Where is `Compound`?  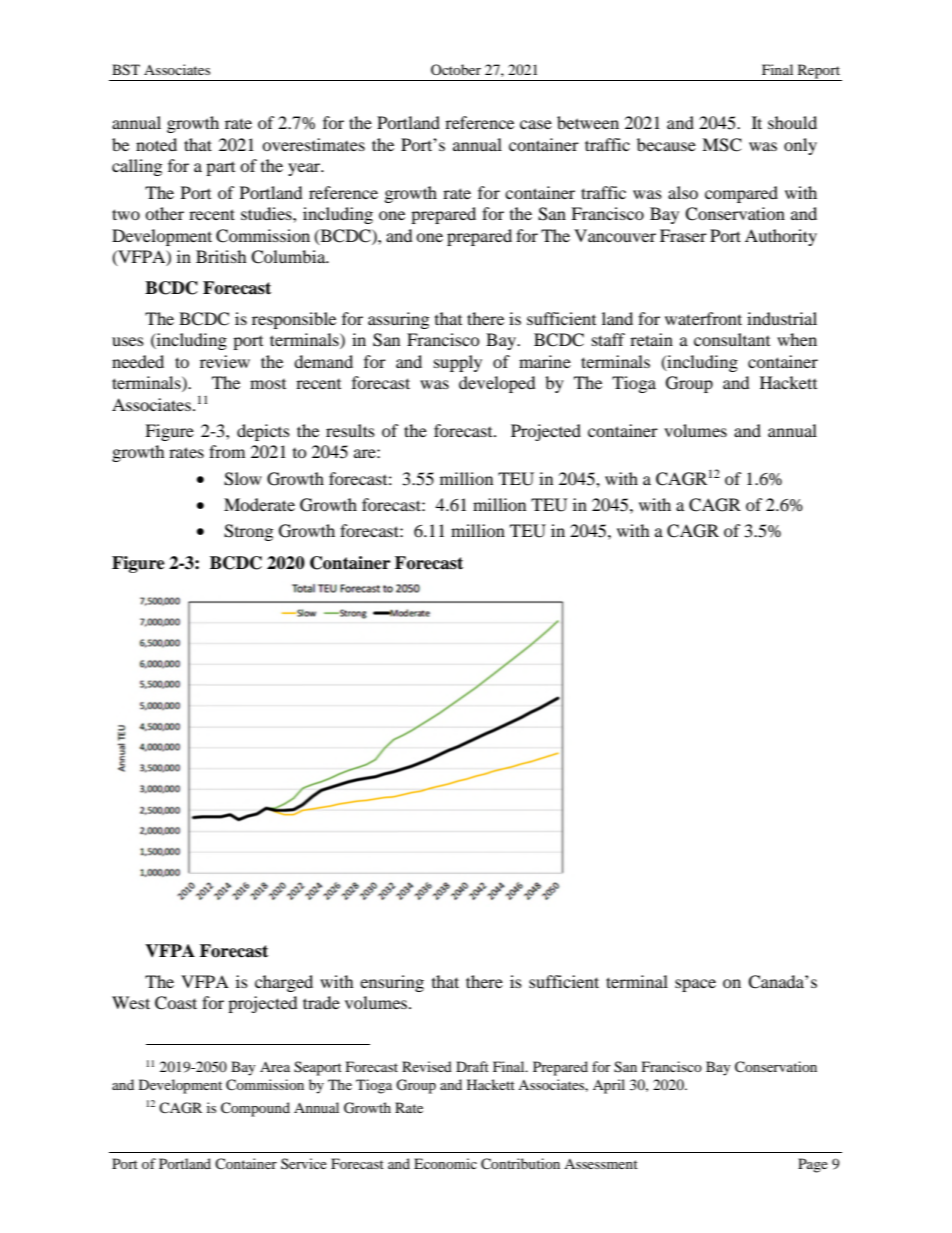
Compound is located at coordinates (255, 1109).
